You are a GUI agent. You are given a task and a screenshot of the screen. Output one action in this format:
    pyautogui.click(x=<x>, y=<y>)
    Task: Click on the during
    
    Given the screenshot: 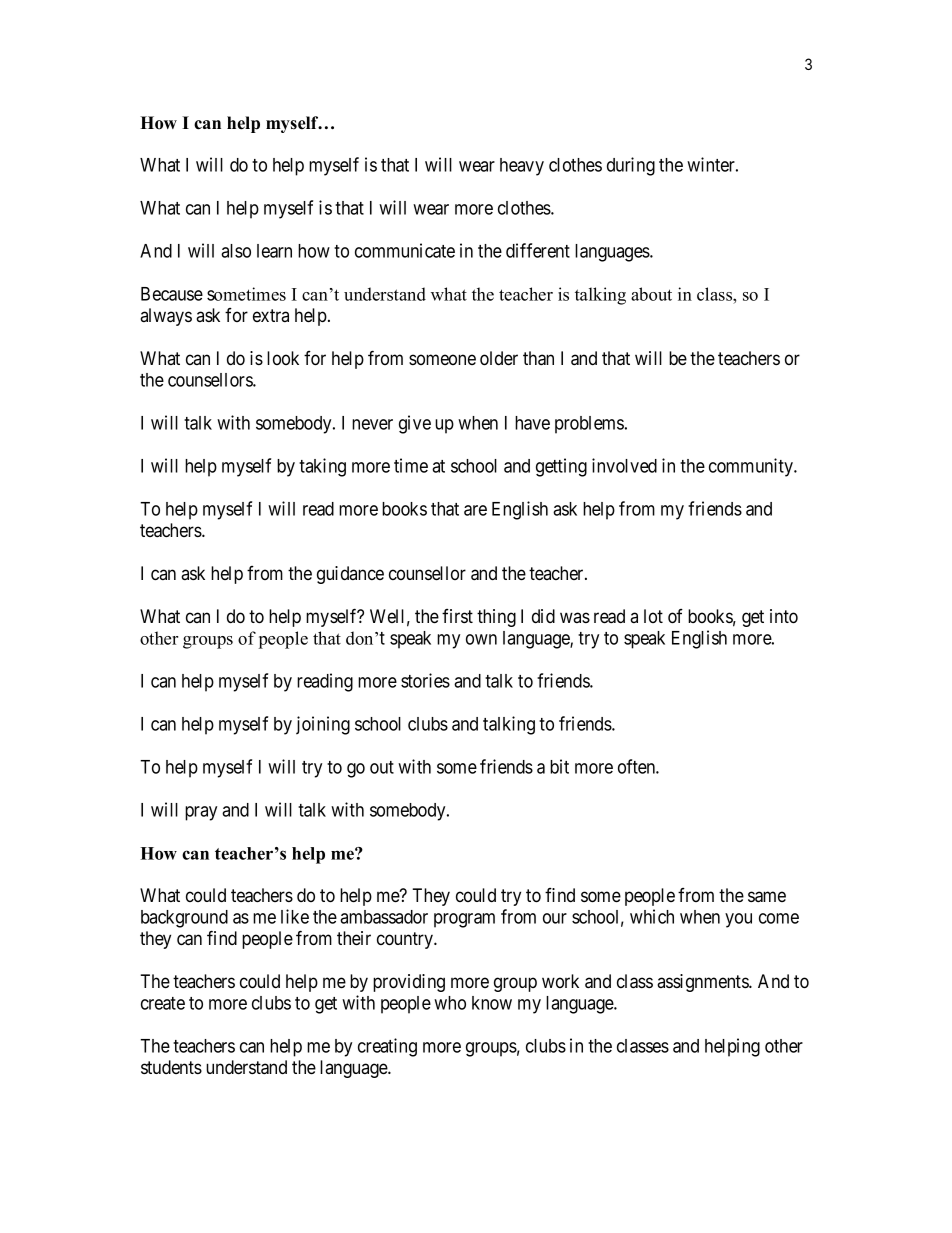 What is the action you would take?
    pyautogui.click(x=631, y=166)
